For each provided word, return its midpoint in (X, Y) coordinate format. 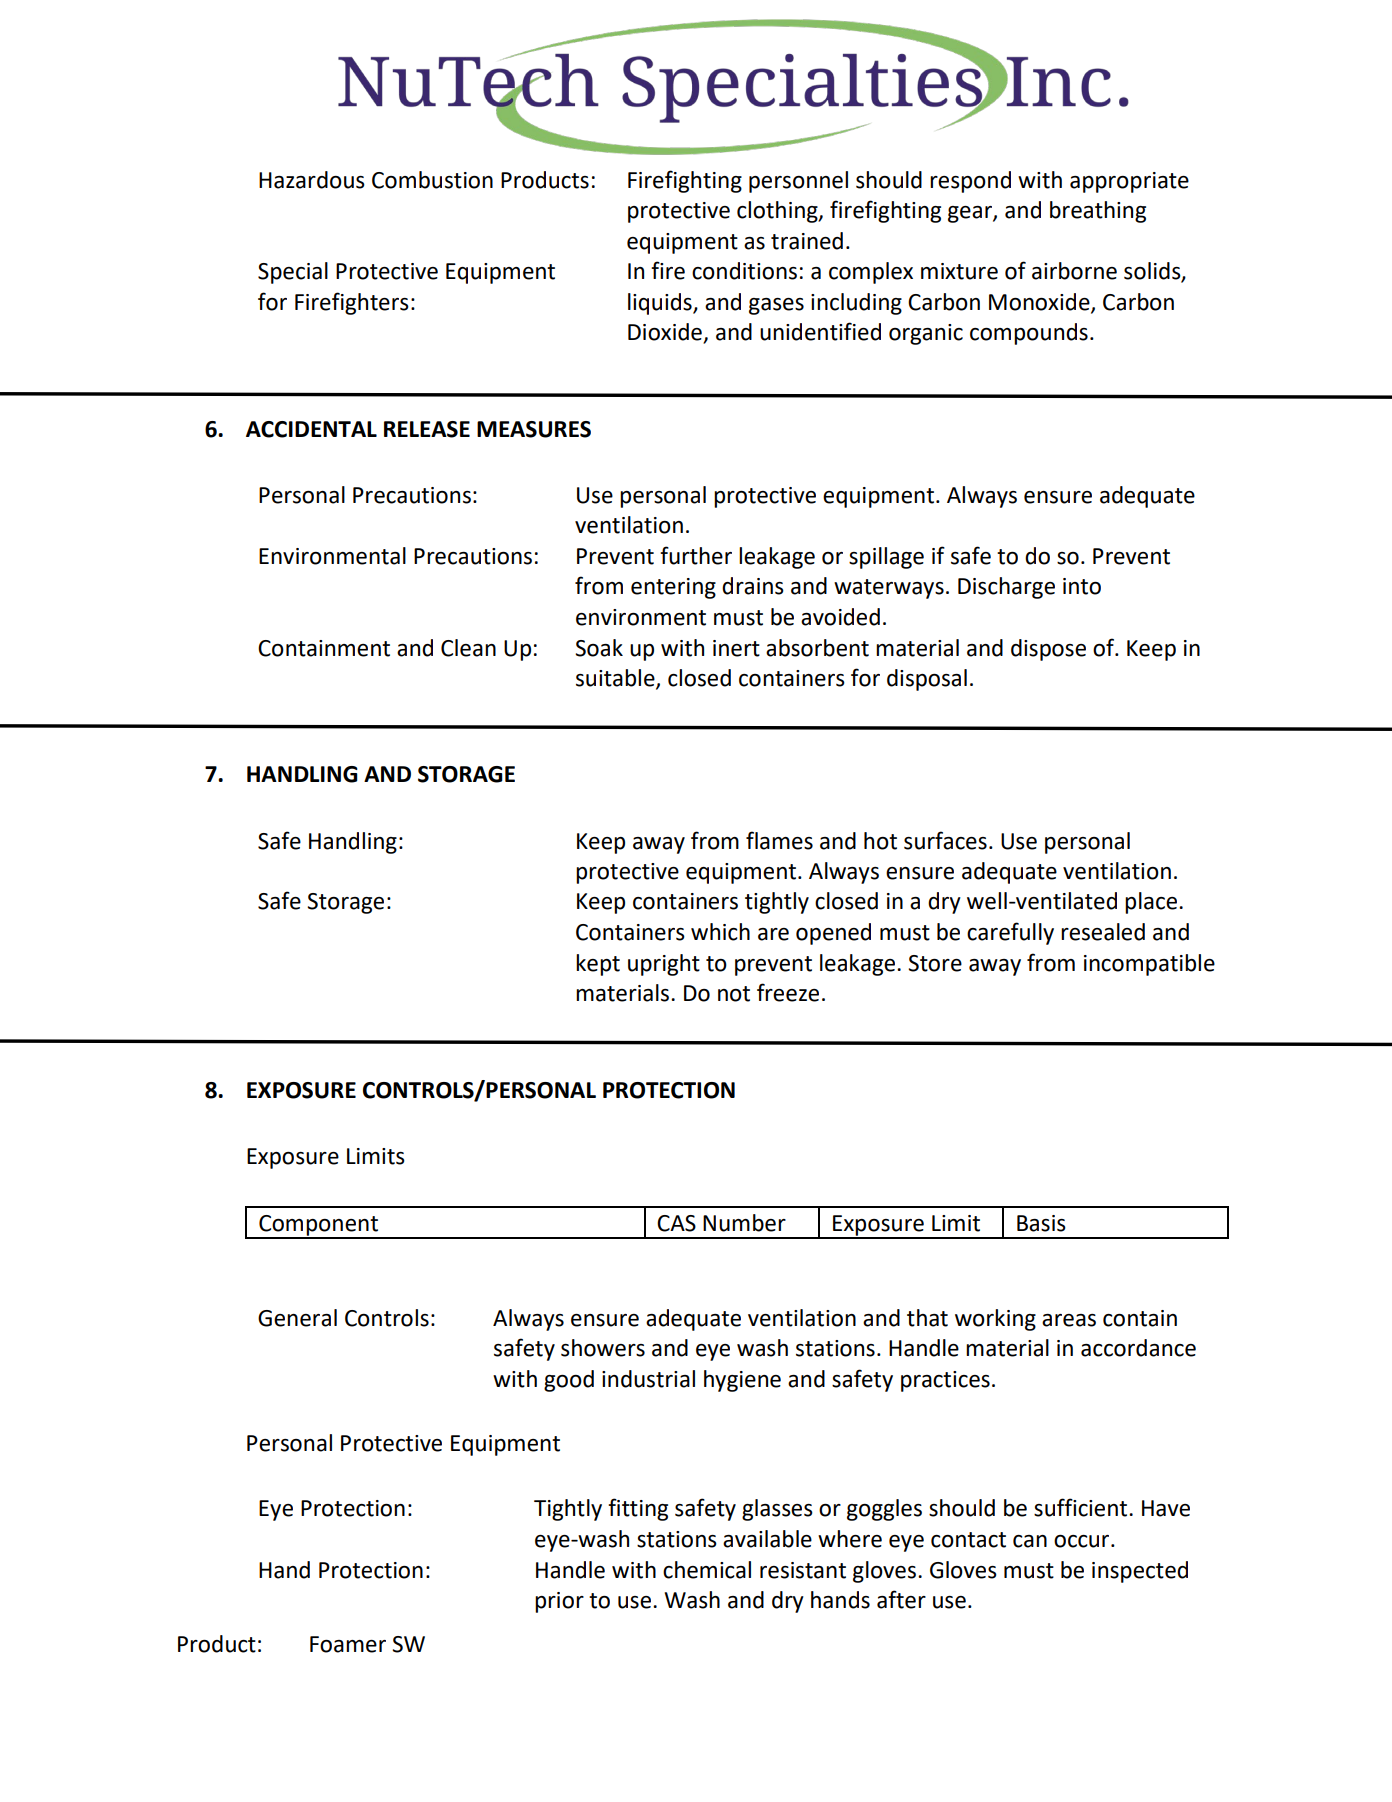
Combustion (432, 180)
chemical (707, 1570)
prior (559, 1602)
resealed (1103, 932)
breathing (1098, 212)
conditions (744, 271)
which (720, 932)
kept (598, 965)
